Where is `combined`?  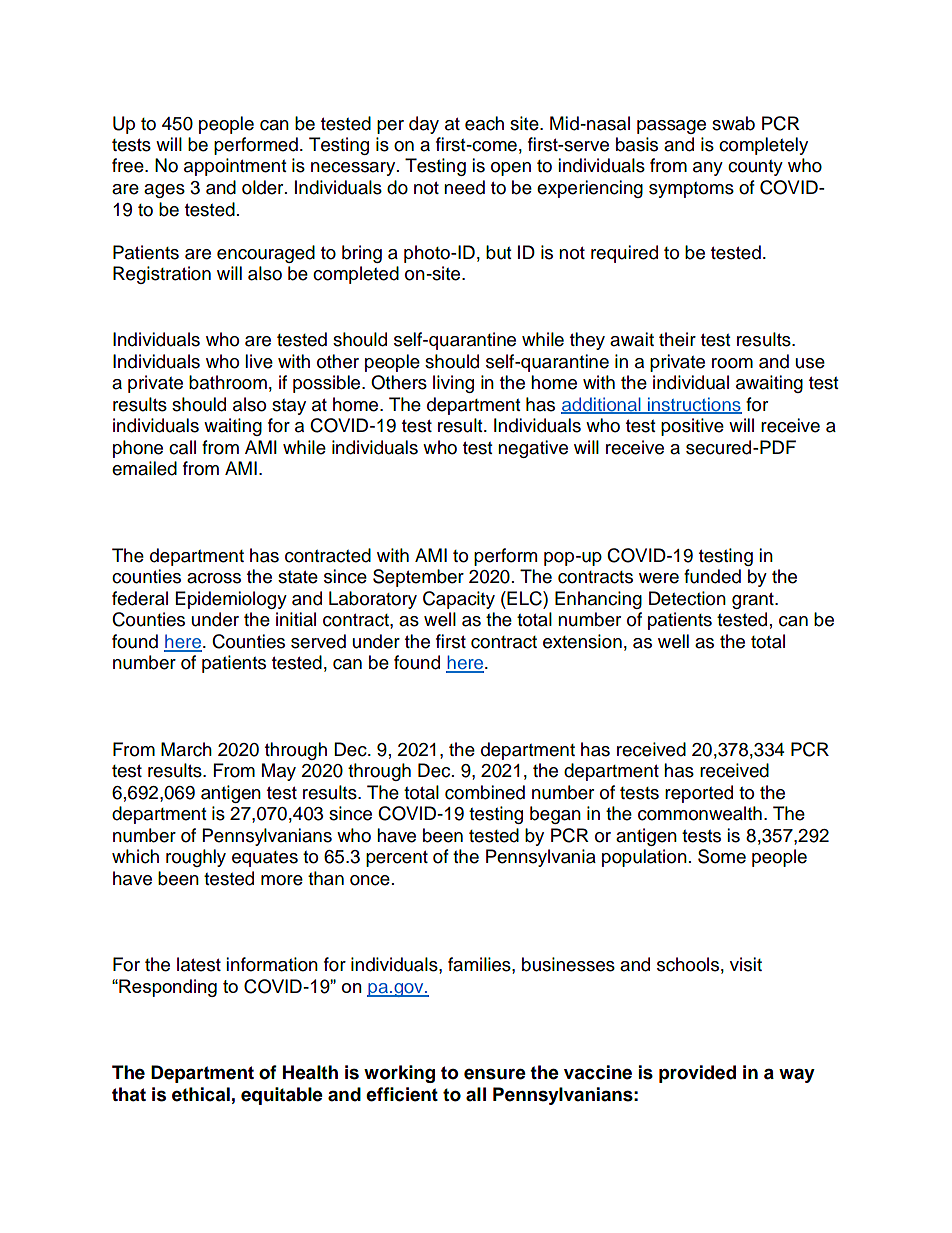
combined is located at coordinates (485, 792).
